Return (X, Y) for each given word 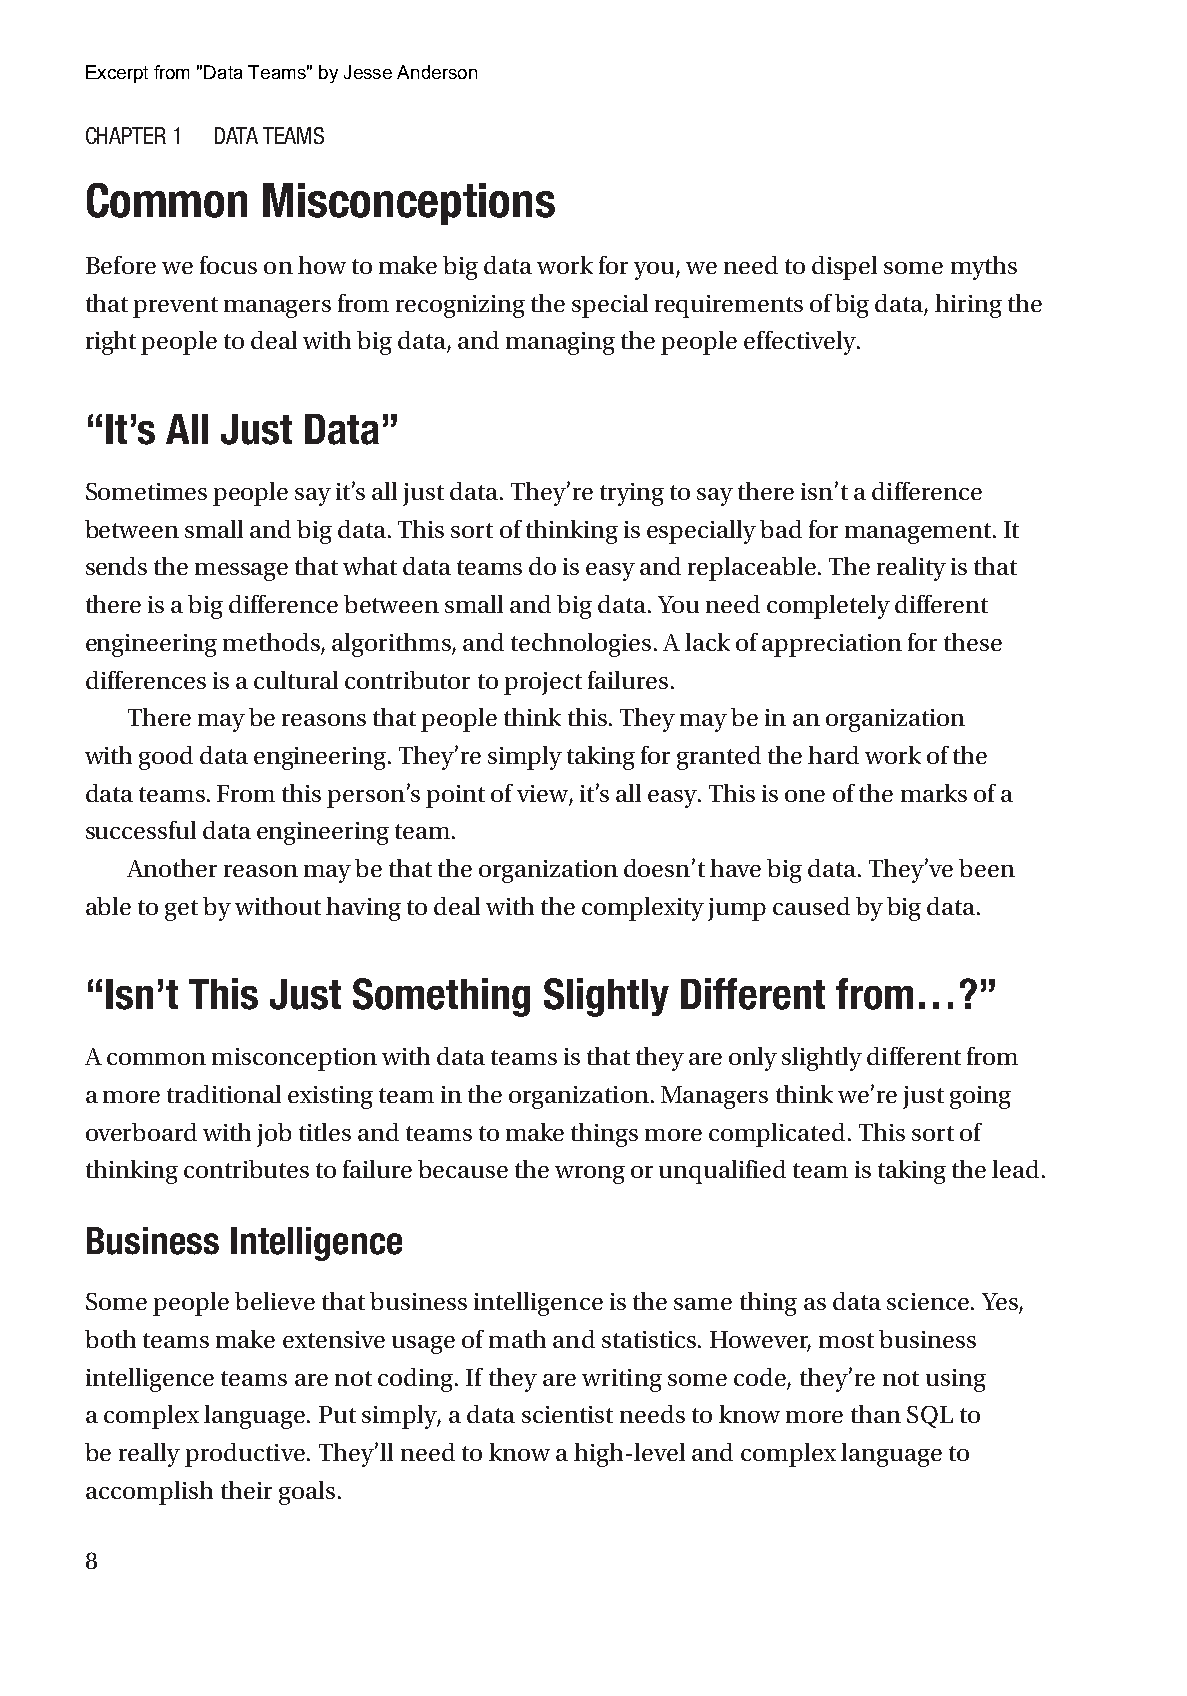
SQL (930, 1417)
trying (632, 494)
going (980, 1097)
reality (911, 569)
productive (245, 1455)
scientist (567, 1414)
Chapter (126, 135)
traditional (224, 1094)
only (753, 1059)
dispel (844, 268)
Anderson (437, 72)
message (241, 572)
